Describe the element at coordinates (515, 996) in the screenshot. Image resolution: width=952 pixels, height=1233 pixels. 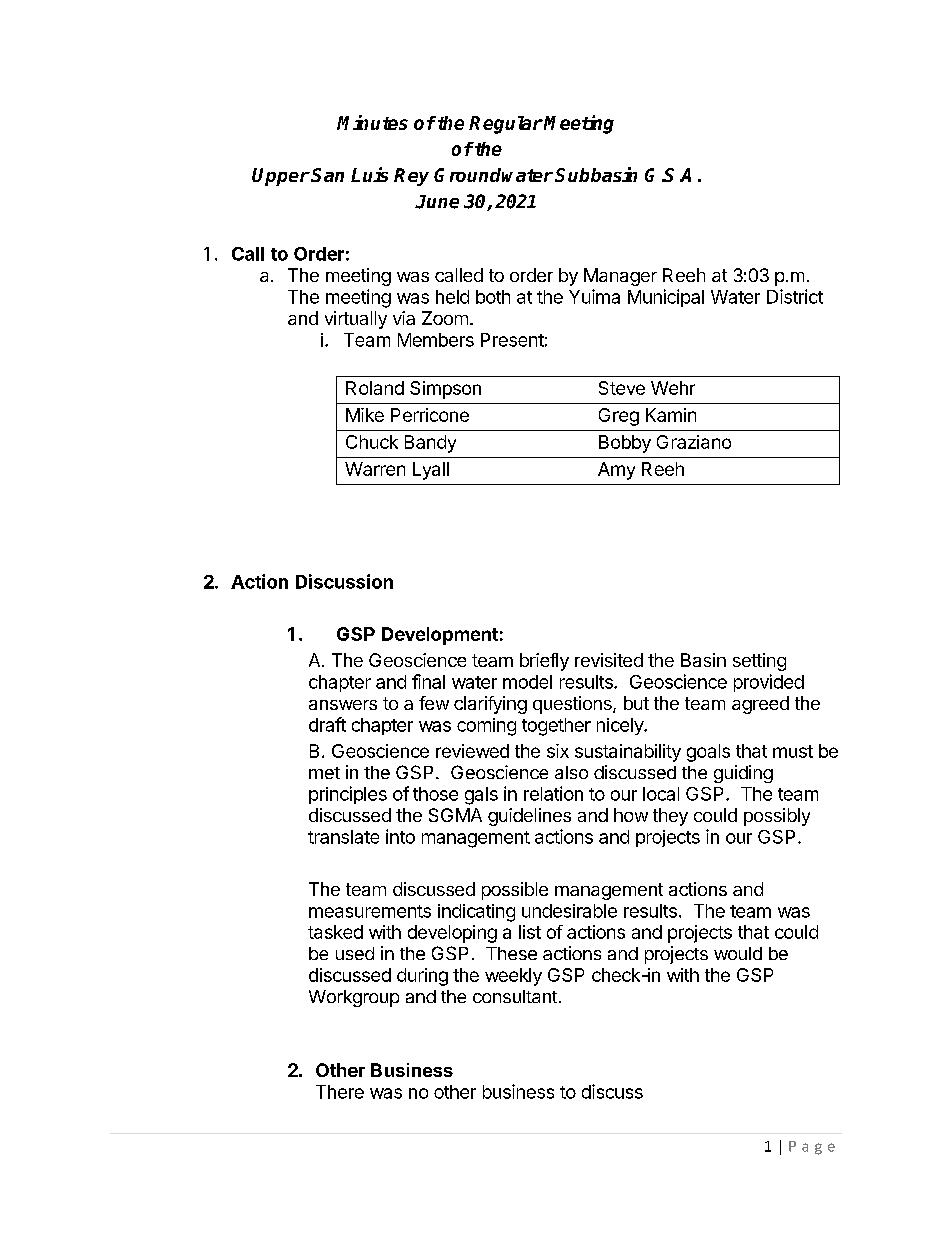
I see `consultant` at that location.
